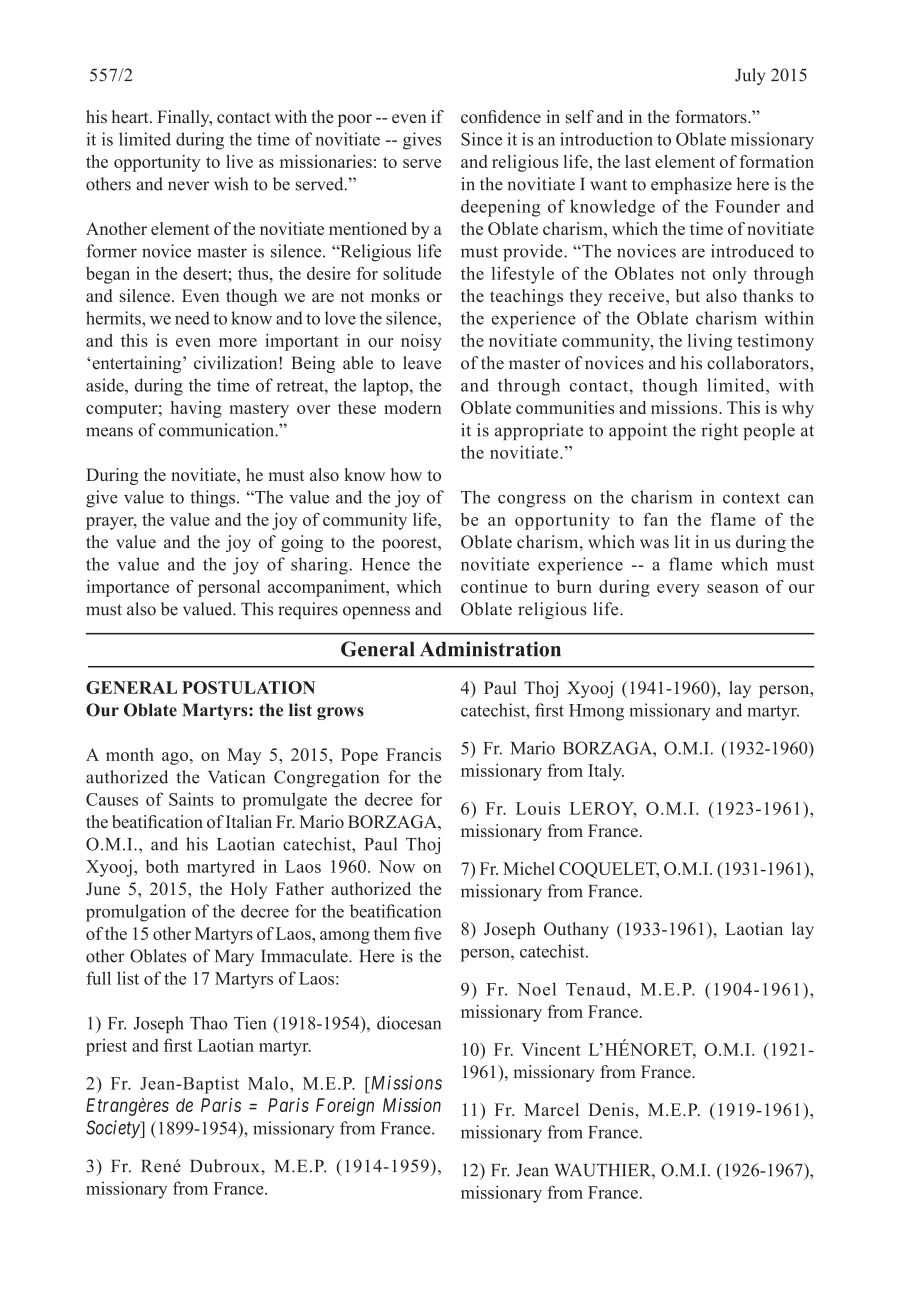 The image size is (924, 1308). Describe the element at coordinates (114, 1129) in the image. I see `Society` at that location.
